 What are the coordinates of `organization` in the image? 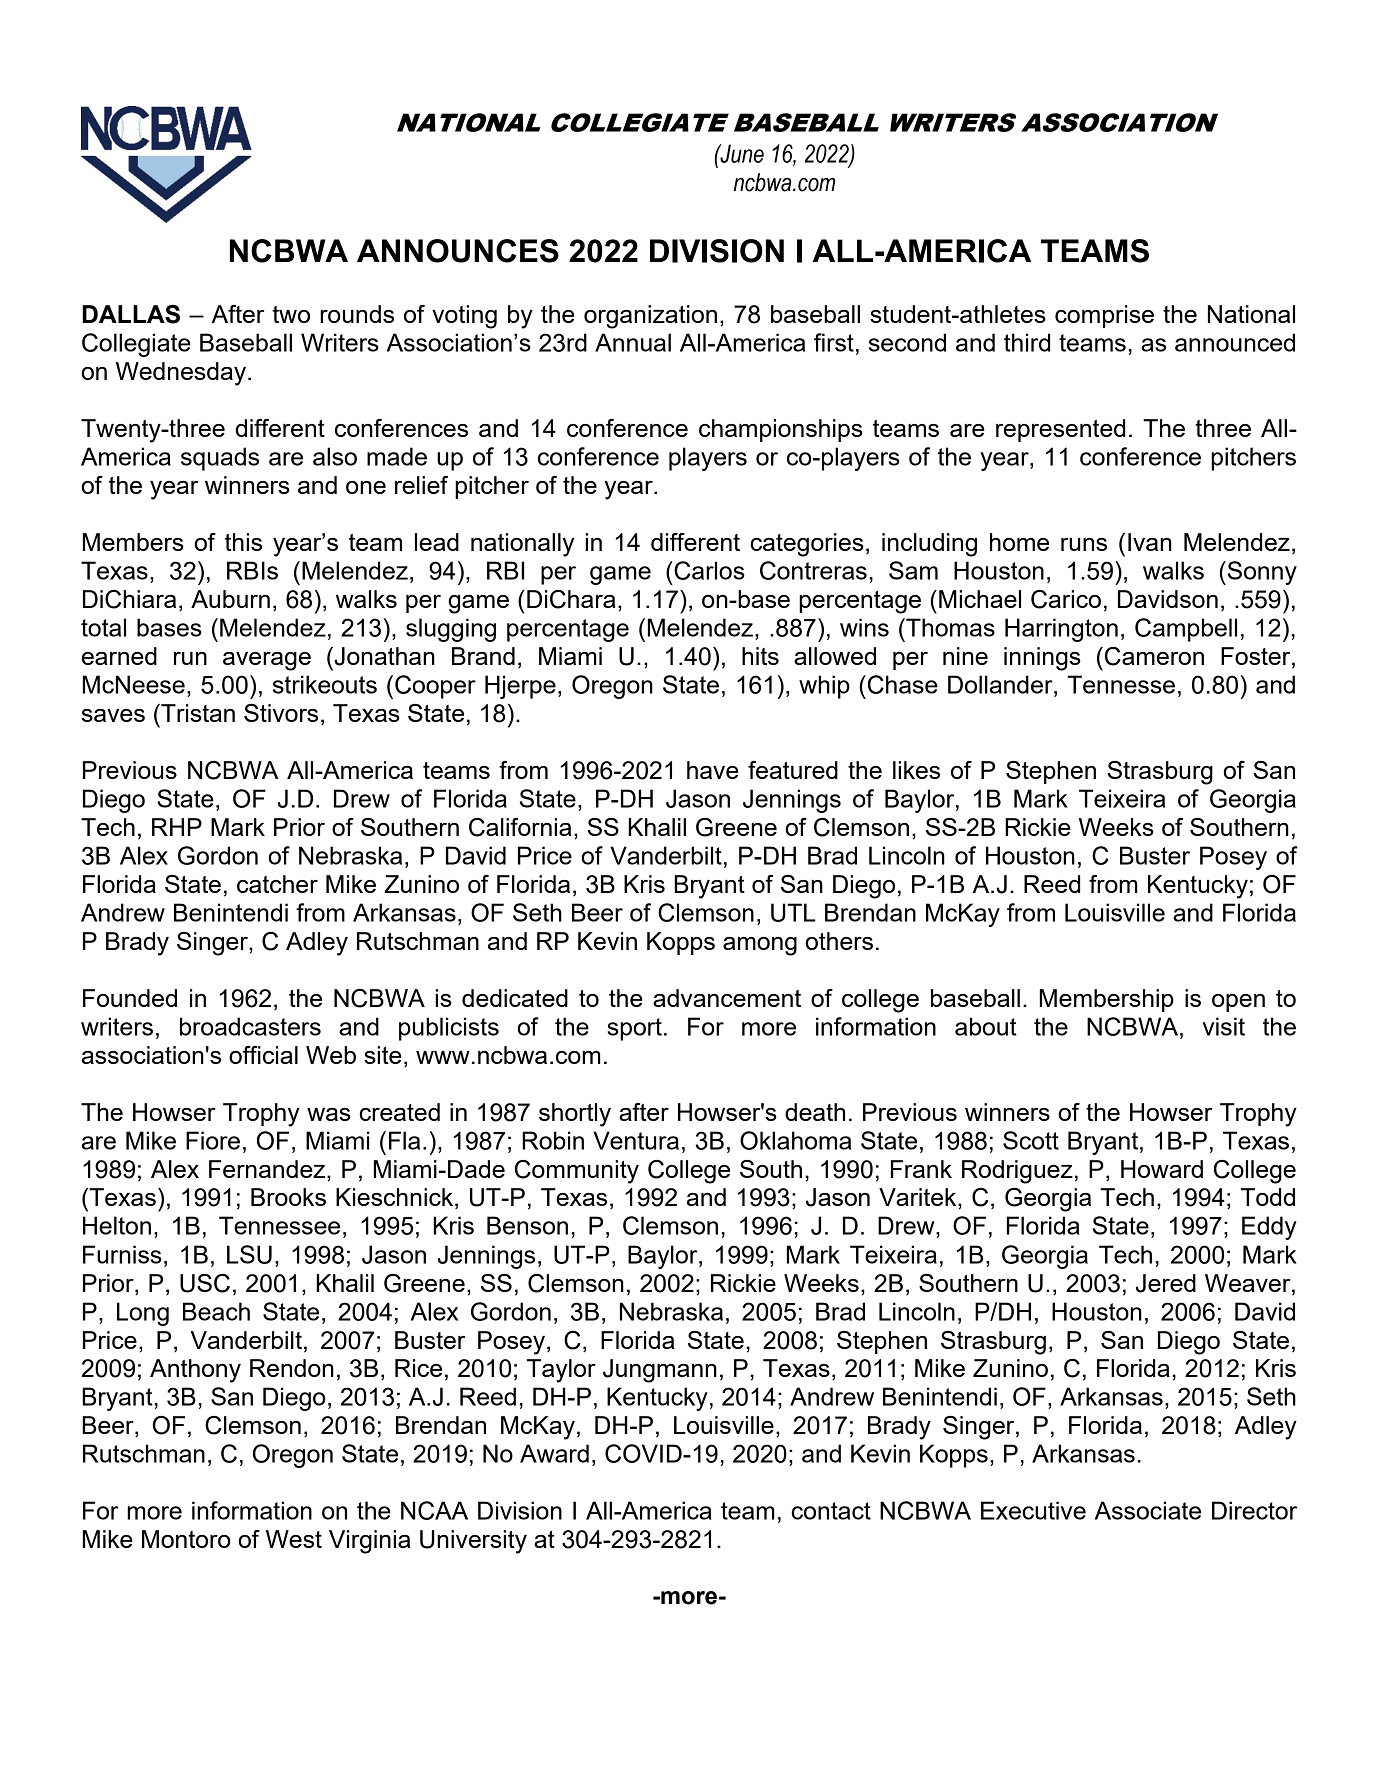 It's located at (650, 317).
